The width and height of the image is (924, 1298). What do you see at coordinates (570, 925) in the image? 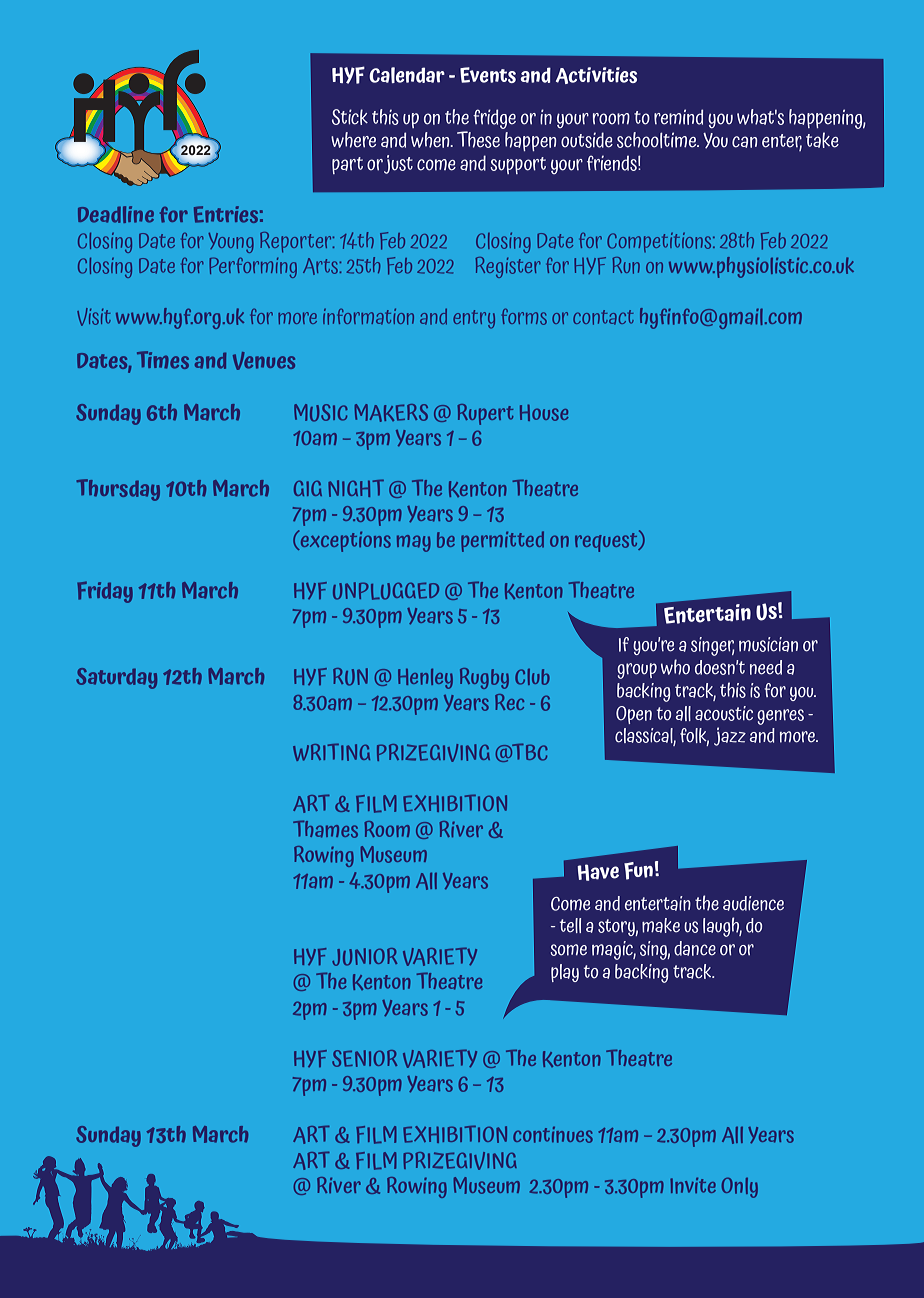
I see `tell` at bounding box center [570, 925].
